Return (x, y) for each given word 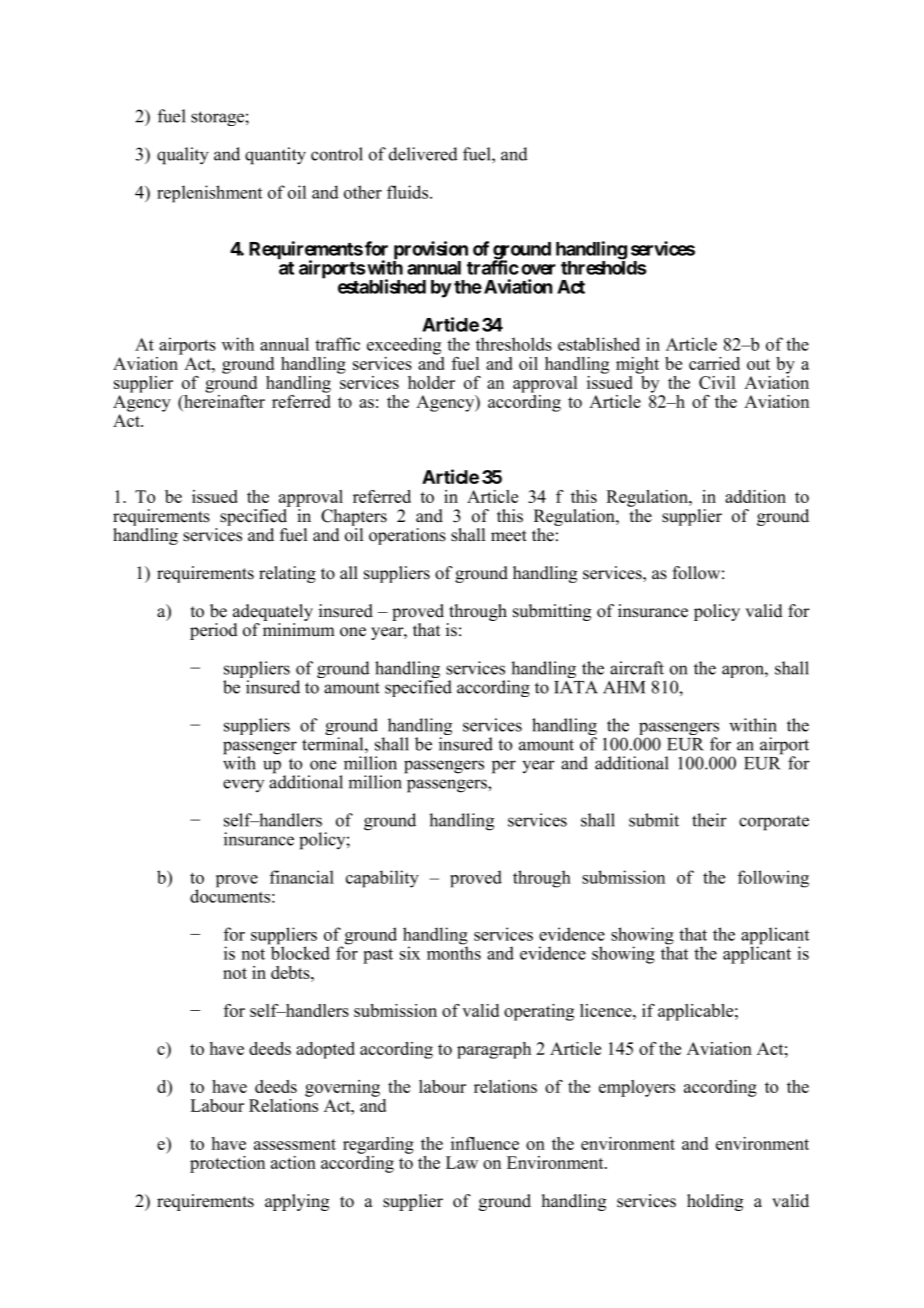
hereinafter (223, 401)
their (709, 820)
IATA (576, 687)
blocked (299, 952)
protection (227, 1164)
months (454, 952)
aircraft (637, 668)
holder (431, 382)
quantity (275, 156)
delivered (423, 154)
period (214, 631)
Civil (717, 382)
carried (714, 363)
